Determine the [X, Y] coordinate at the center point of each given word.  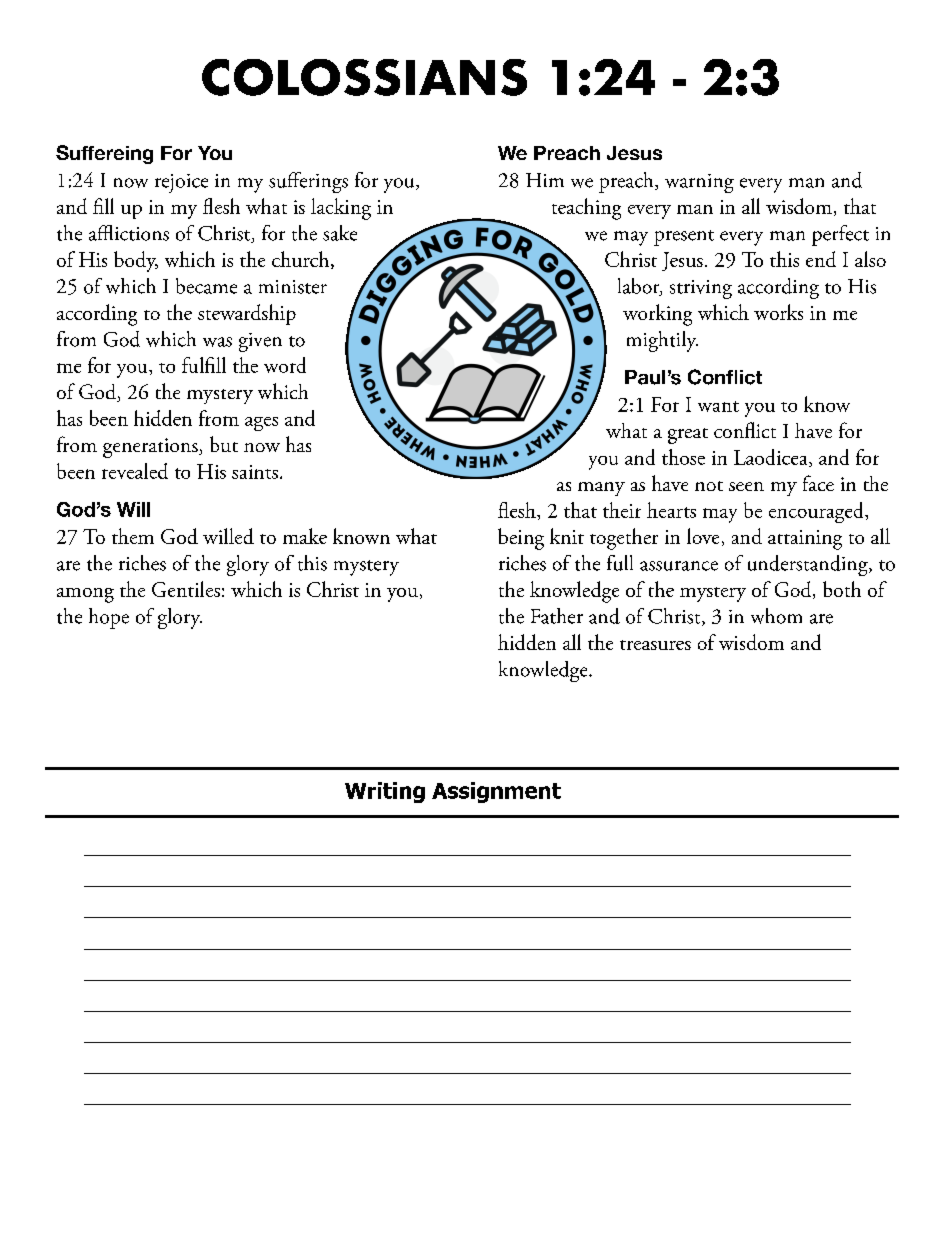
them [133, 536]
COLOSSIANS [364, 77]
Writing [385, 792]
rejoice [181, 183]
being [521, 539]
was [217, 342]
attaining [805, 540]
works [778, 312]
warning [699, 183]
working [657, 315]
